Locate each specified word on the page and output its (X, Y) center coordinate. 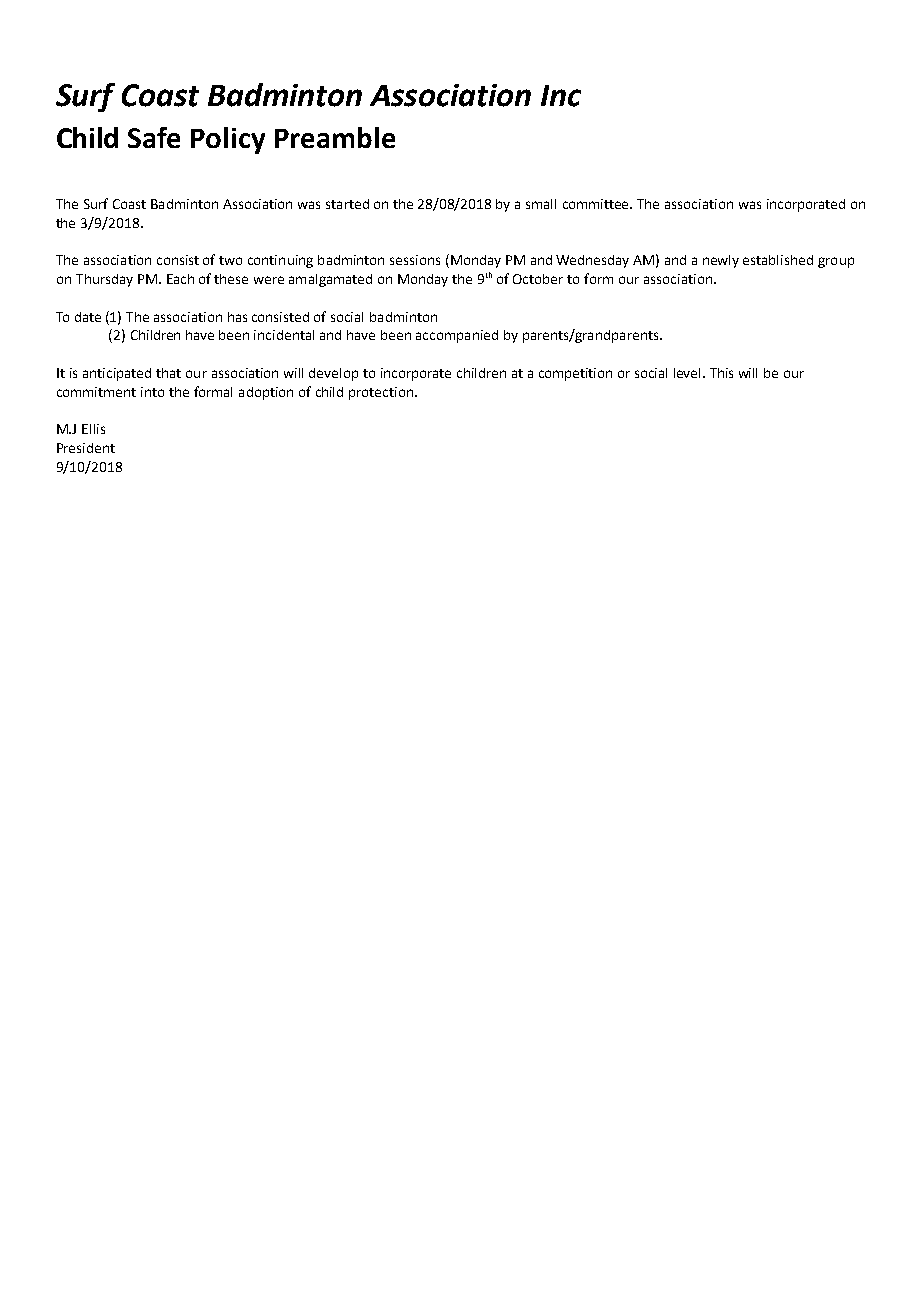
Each (180, 279)
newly (721, 261)
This (721, 373)
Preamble (335, 137)
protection (382, 393)
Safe (154, 137)
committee (597, 204)
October (538, 279)
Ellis (93, 429)
